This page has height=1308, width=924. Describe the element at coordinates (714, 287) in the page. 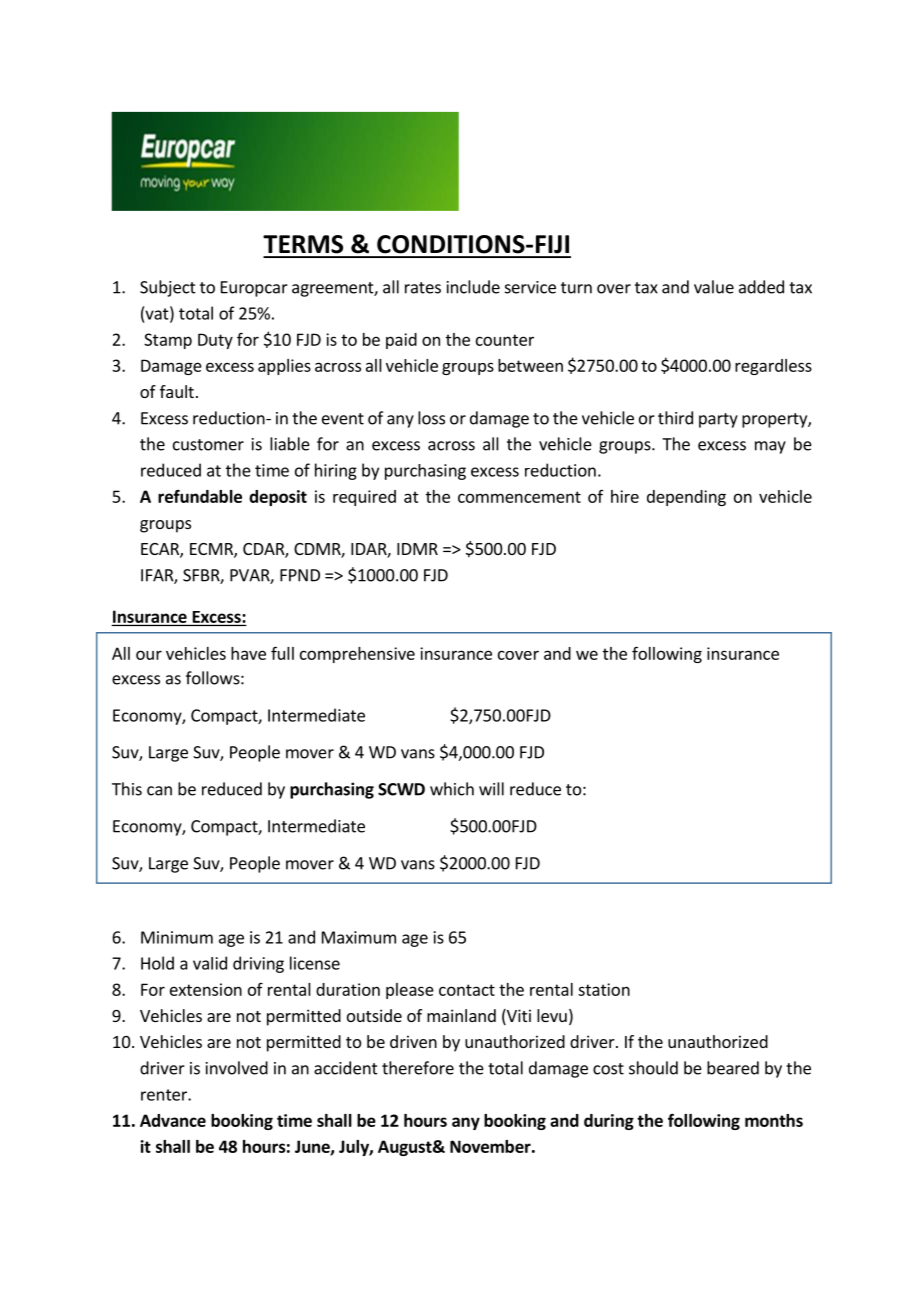

I see `value` at that location.
